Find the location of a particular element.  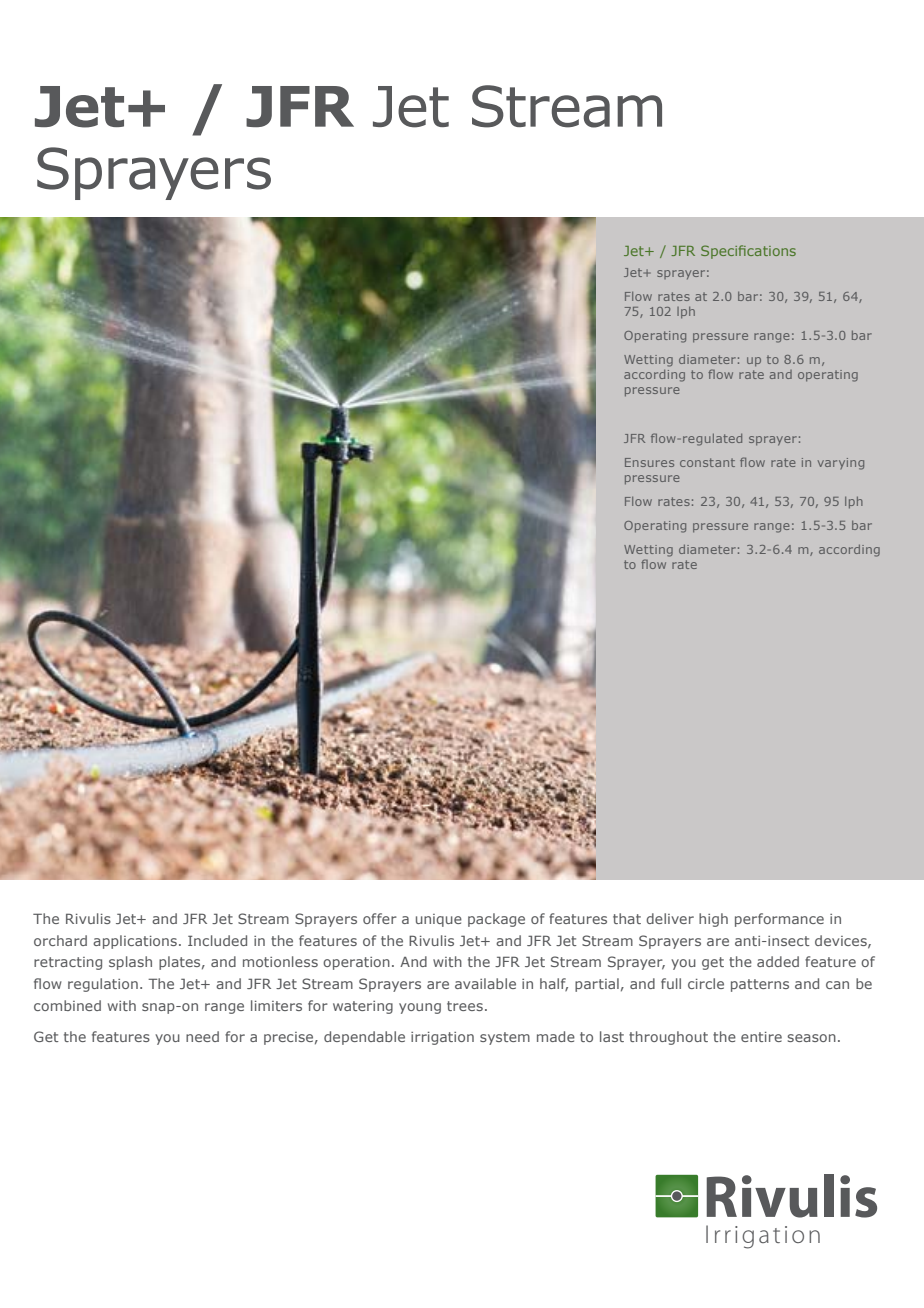

that is located at coordinates (627, 918).
